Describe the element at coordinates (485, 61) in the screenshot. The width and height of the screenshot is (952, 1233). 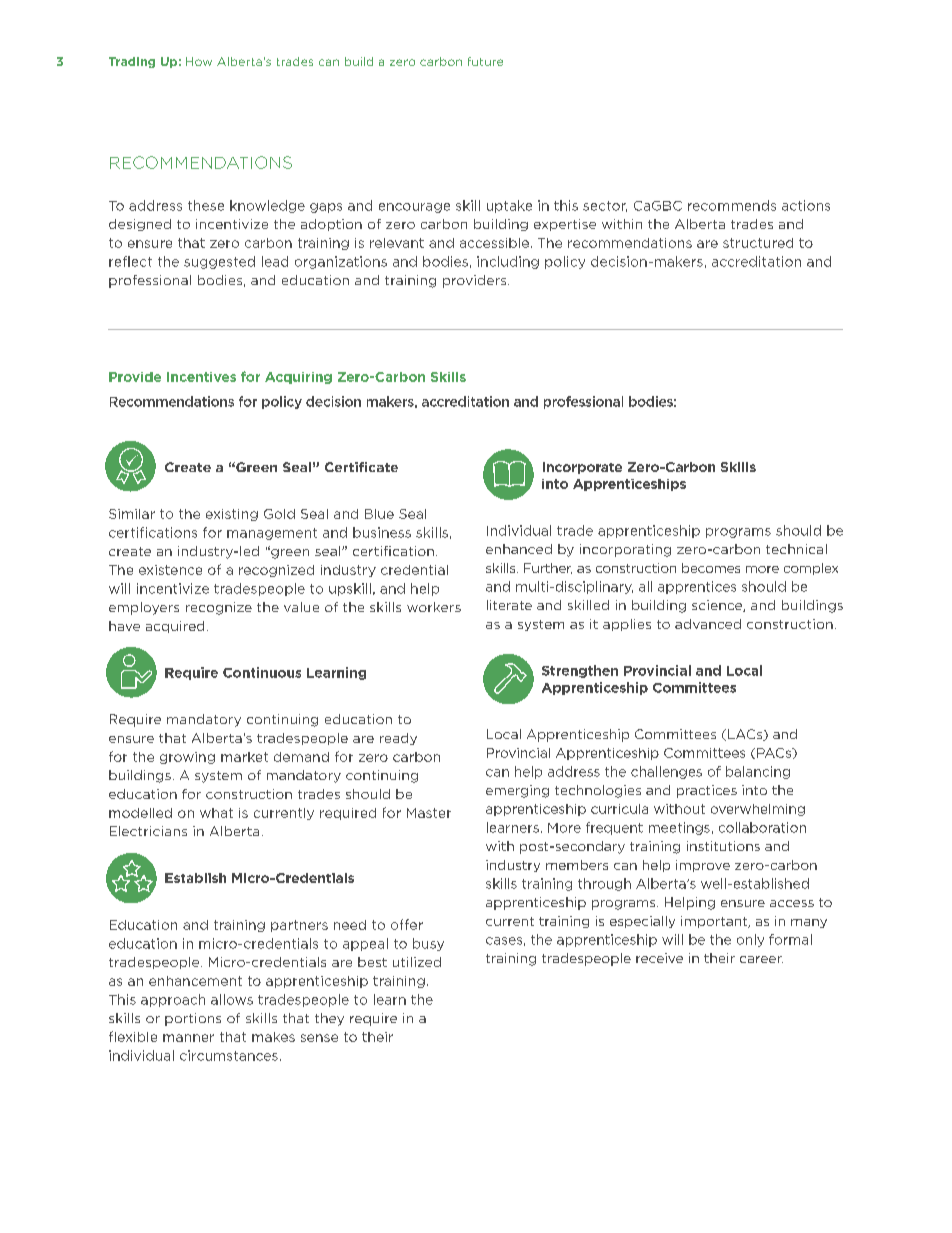
I see `future` at that location.
